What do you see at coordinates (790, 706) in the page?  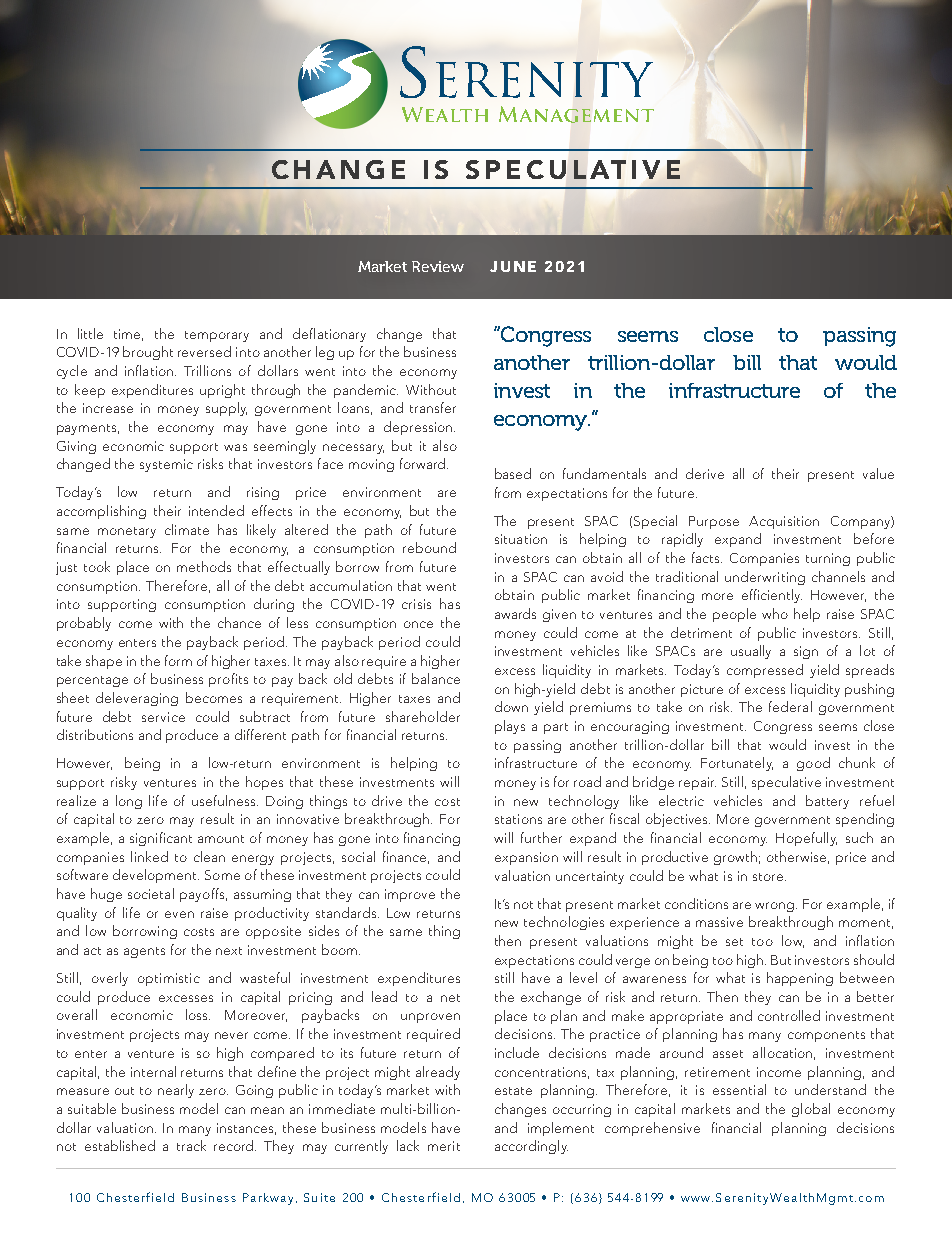 I see `federal` at bounding box center [790, 706].
